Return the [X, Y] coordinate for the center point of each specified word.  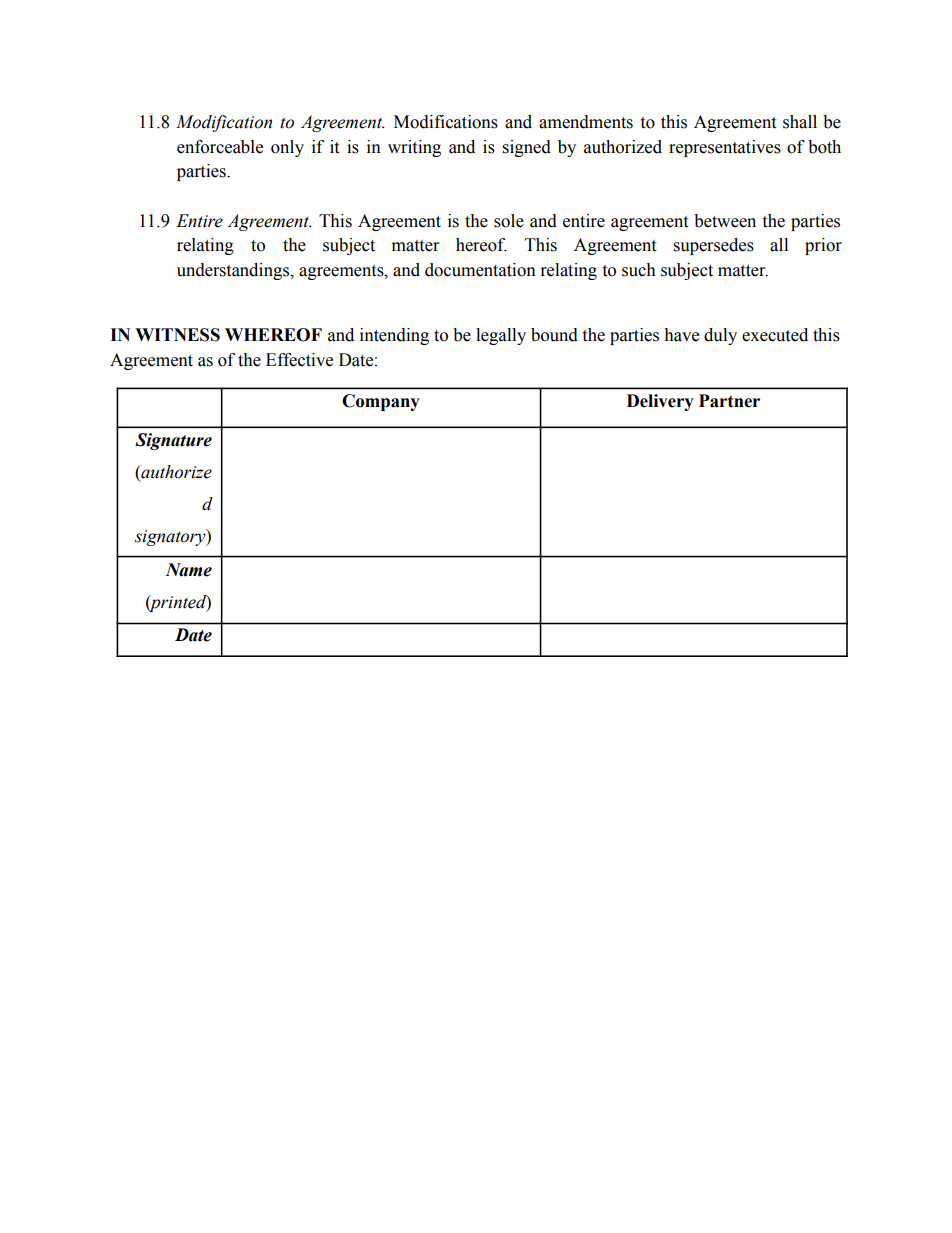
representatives [725, 148]
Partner [729, 401]
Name [188, 570]
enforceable [220, 147]
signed [527, 148]
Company [381, 402]
